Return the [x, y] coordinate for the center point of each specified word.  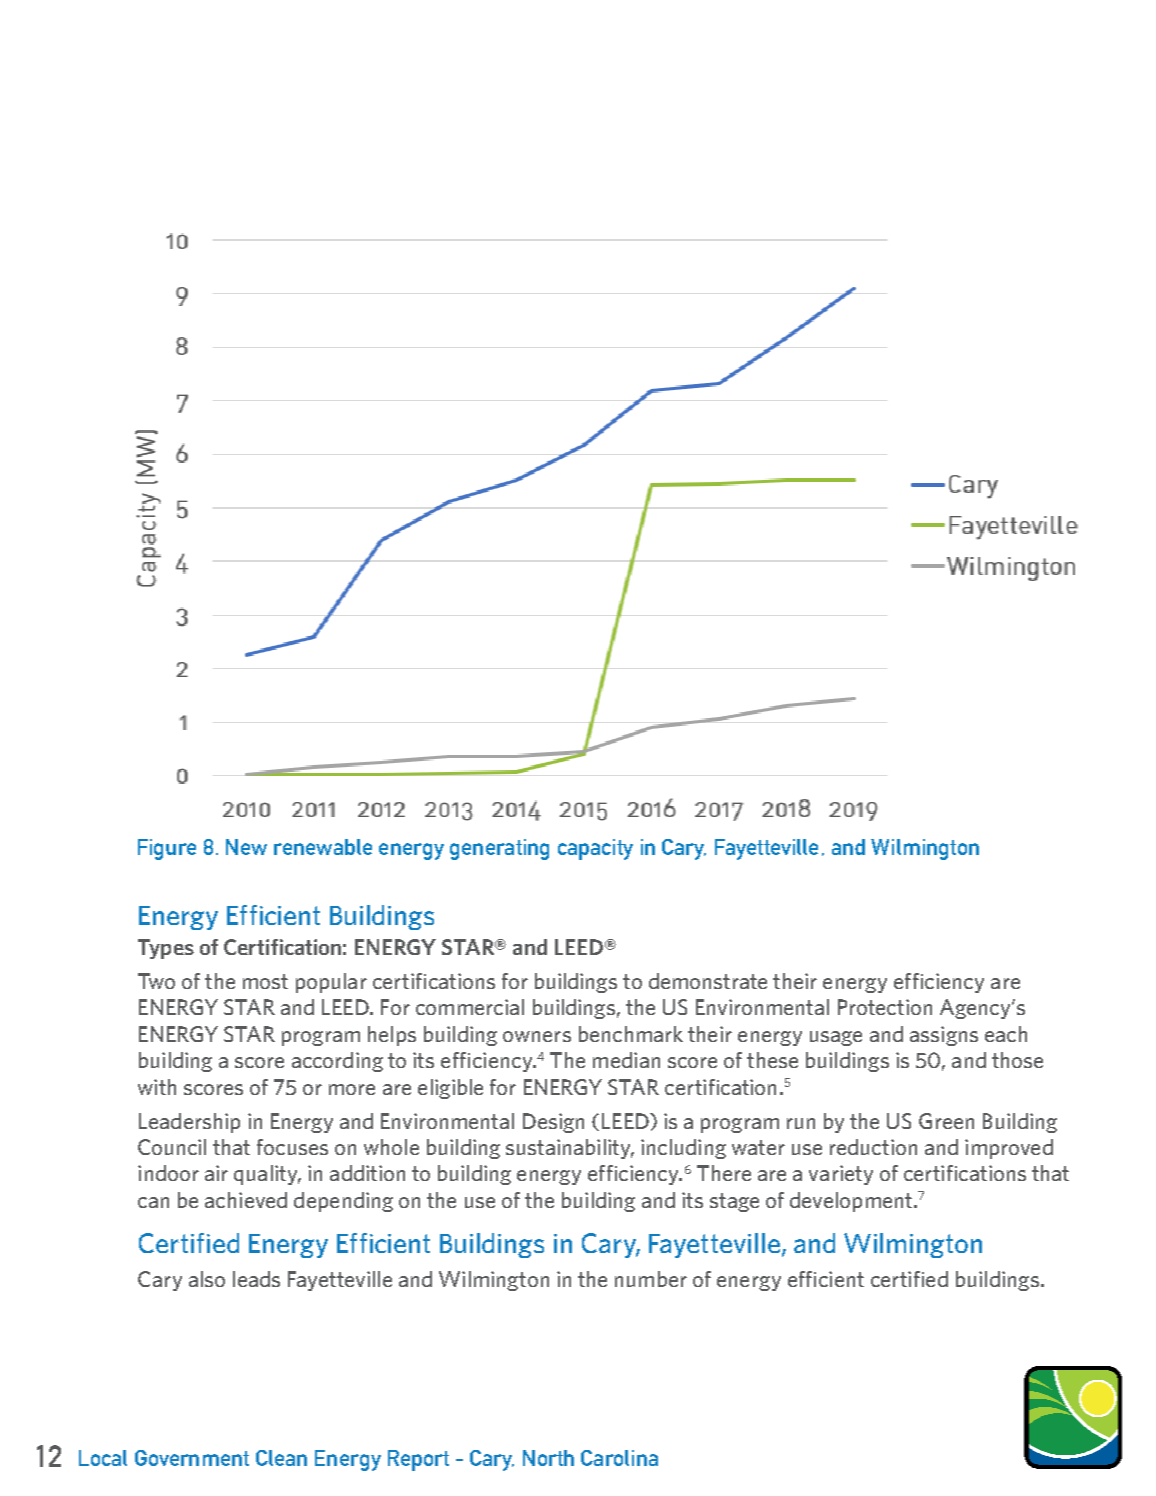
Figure [167, 849]
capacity [595, 849]
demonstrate [708, 981]
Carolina [619, 1458]
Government [192, 1458]
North [548, 1458]
